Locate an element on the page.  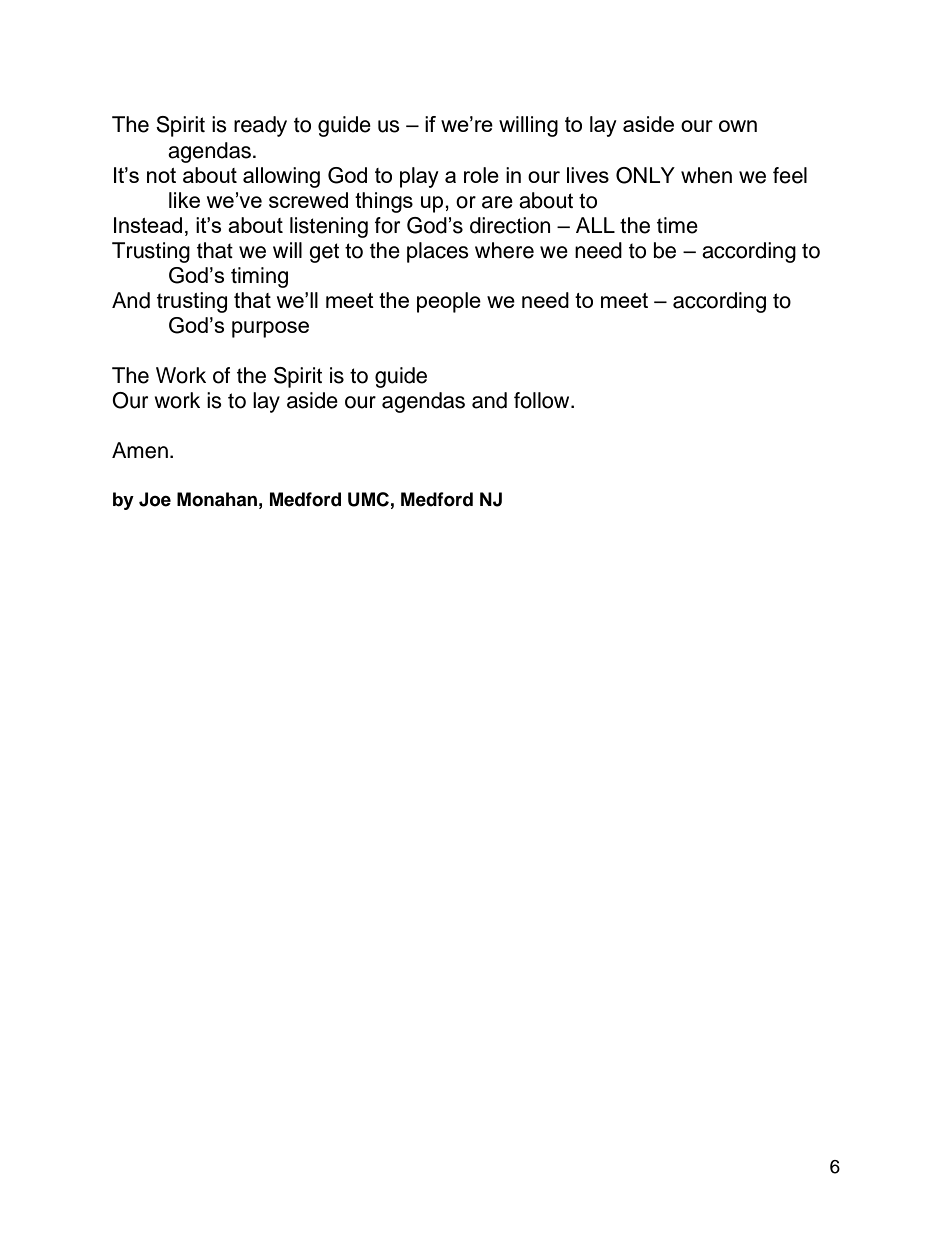
Amen is located at coordinates (140, 450).
